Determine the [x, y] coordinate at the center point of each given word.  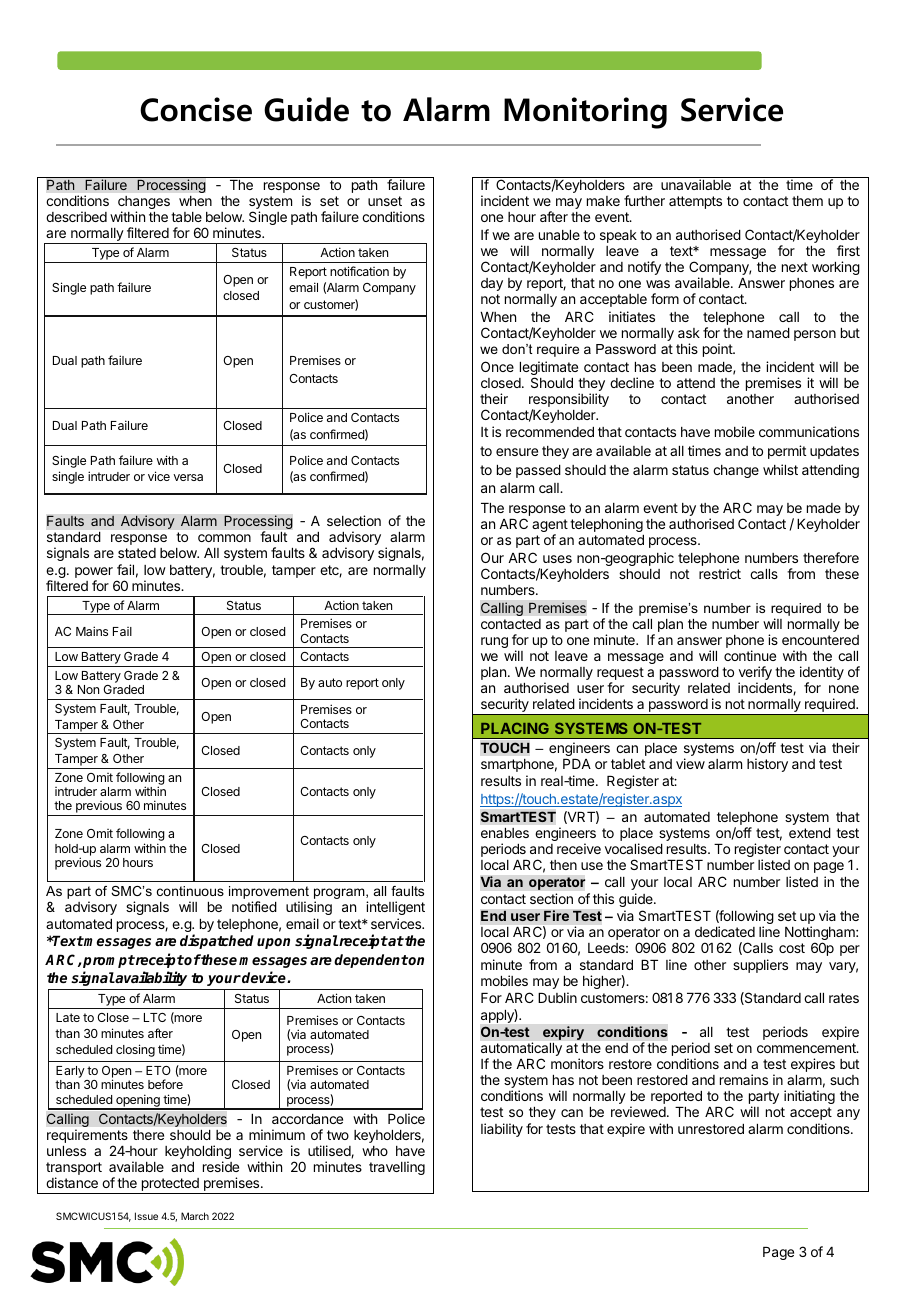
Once [497, 366]
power [94, 574]
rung [494, 642]
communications [809, 431]
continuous [190, 891]
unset [385, 201]
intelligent [395, 908]
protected [170, 1186]
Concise [196, 109]
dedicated [725, 931]
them [807, 201]
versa [188, 477]
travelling [397, 1168]
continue [750, 655]
